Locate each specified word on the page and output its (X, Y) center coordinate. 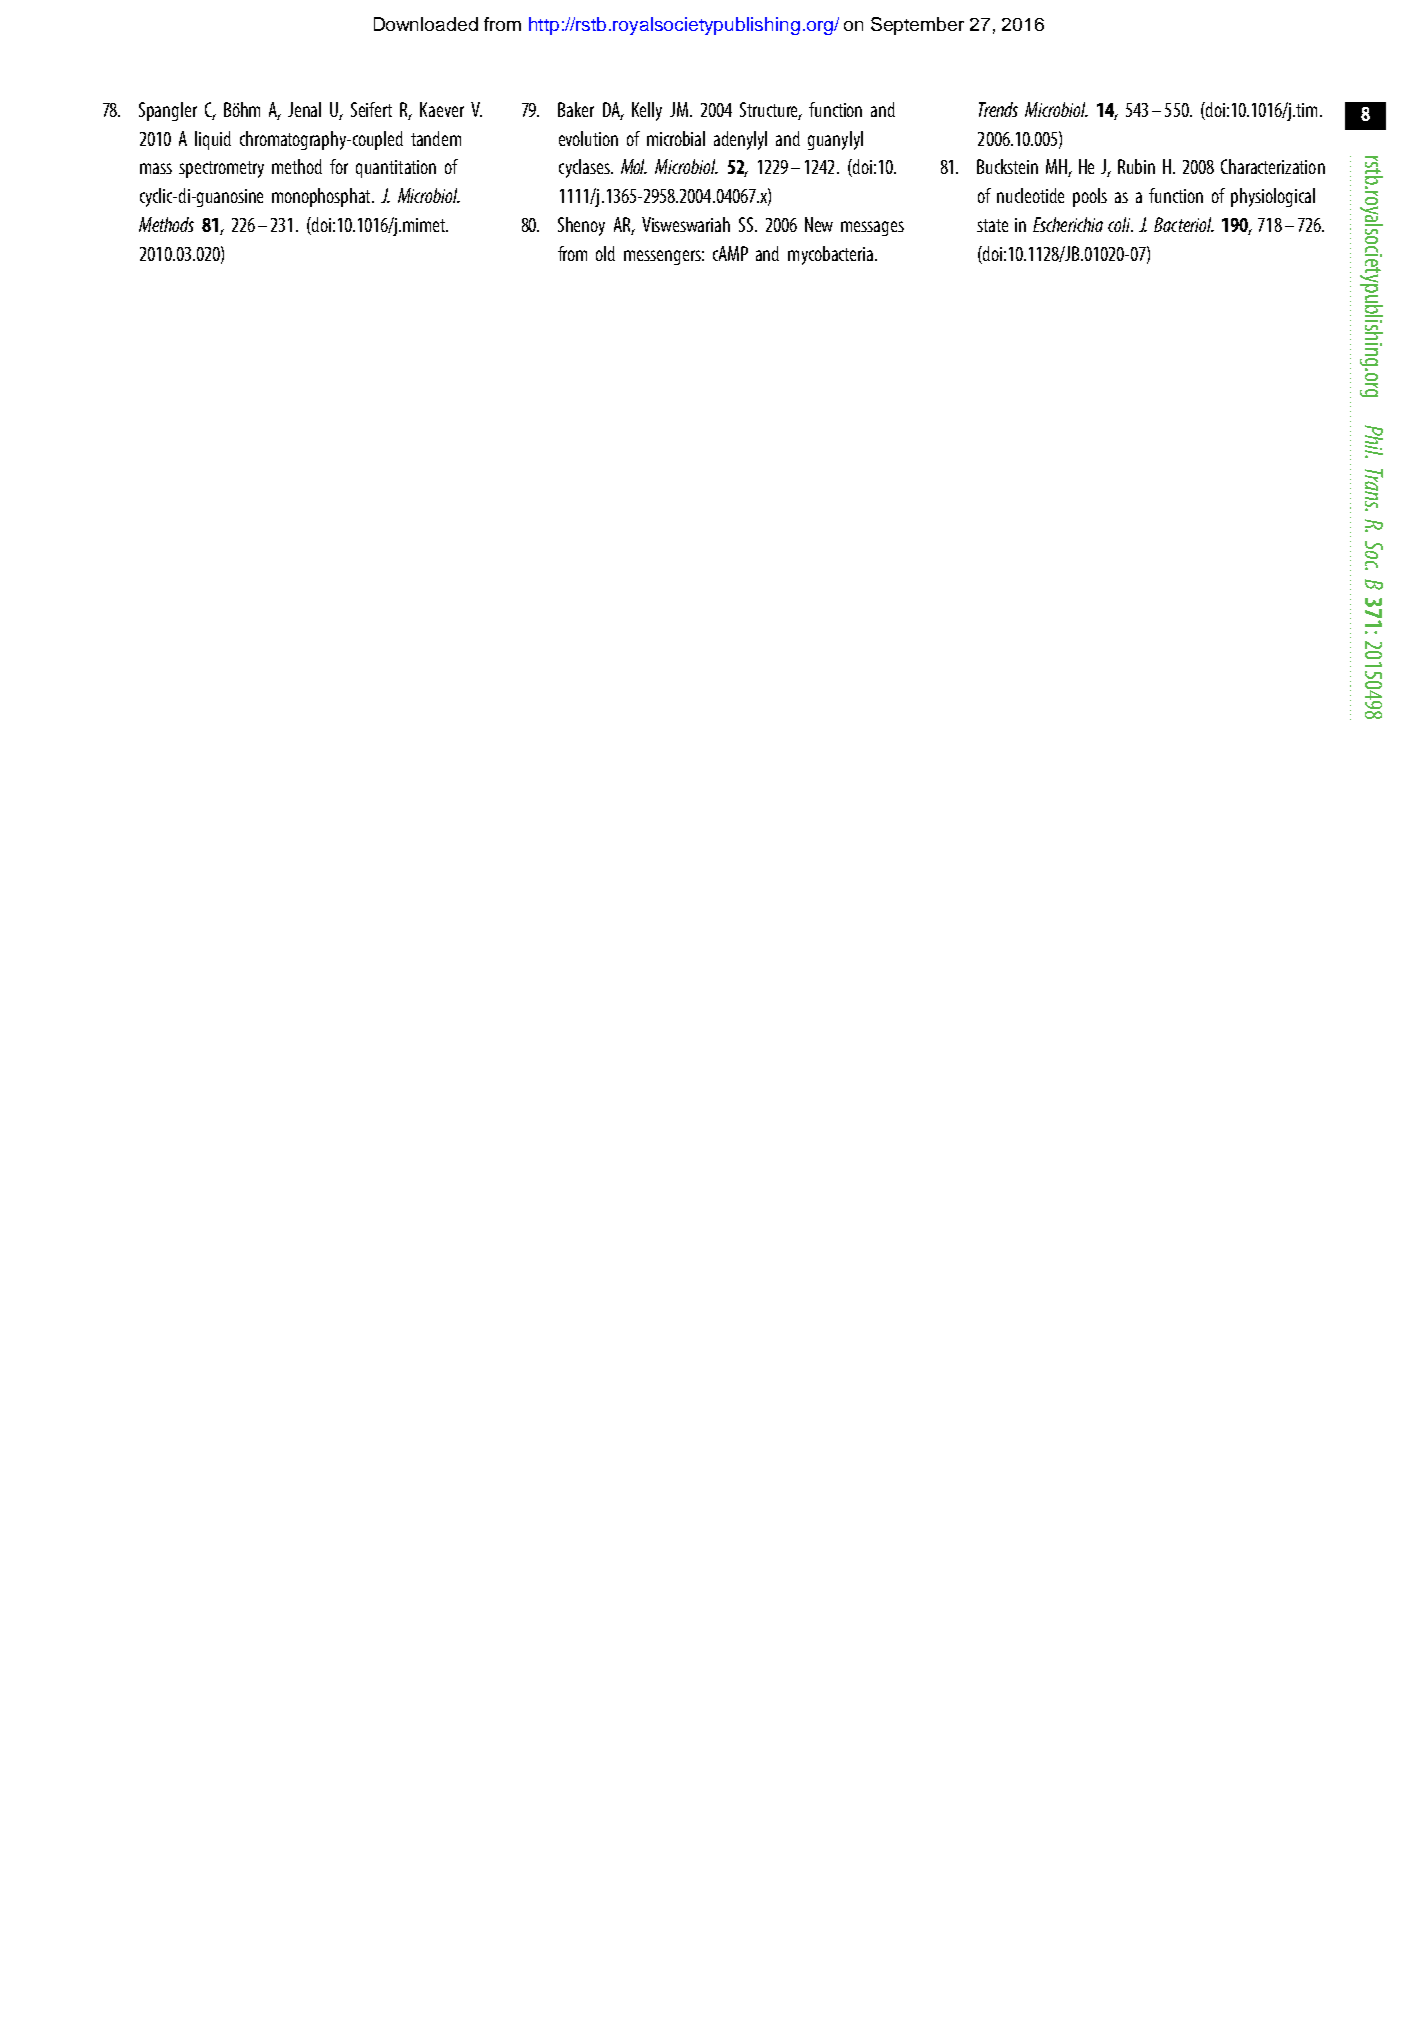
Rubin (1136, 166)
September (917, 26)
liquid (213, 140)
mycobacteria (832, 255)
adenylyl (740, 140)
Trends (998, 109)
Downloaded (426, 24)
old (605, 253)
